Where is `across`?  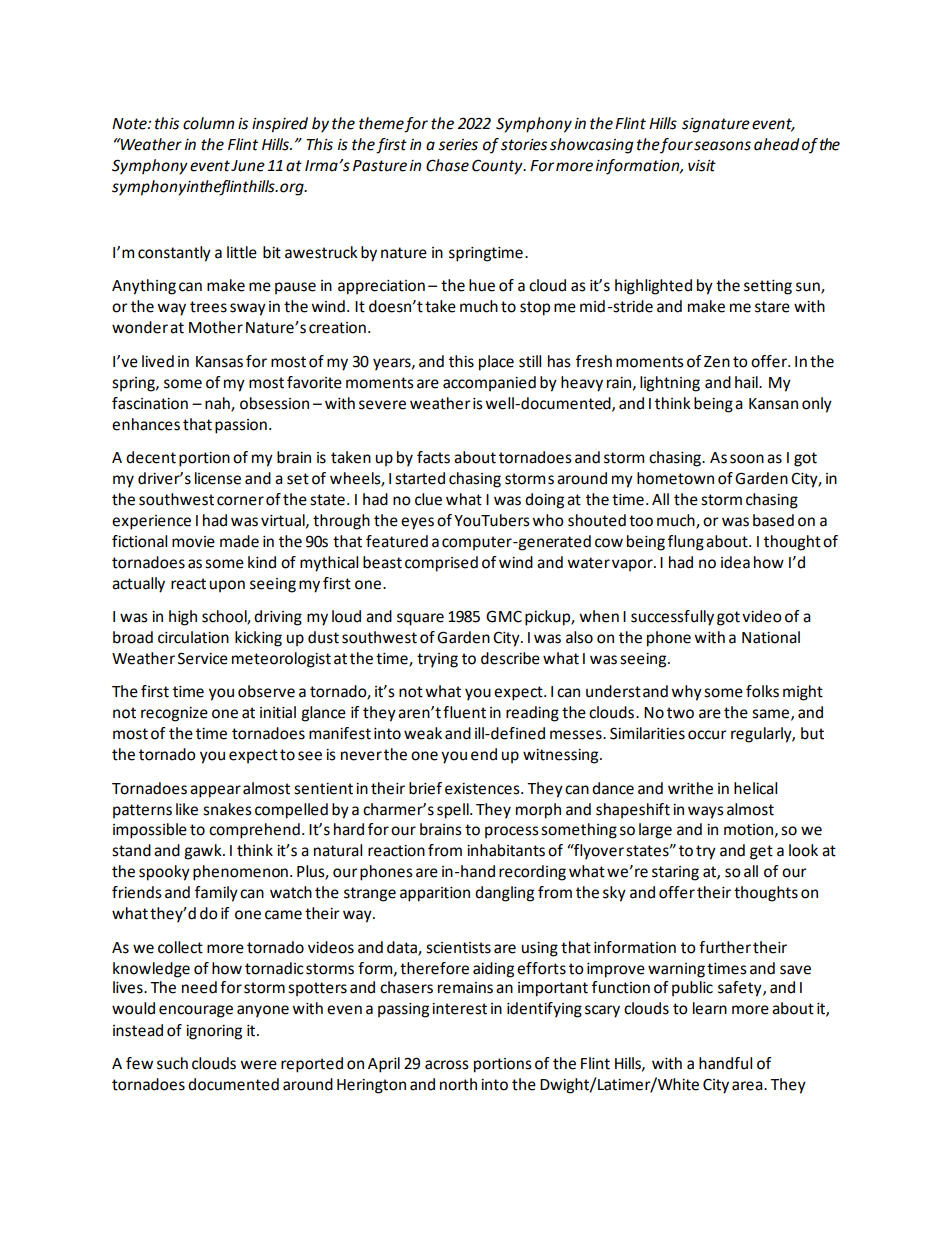
across is located at coordinates (447, 1065).
